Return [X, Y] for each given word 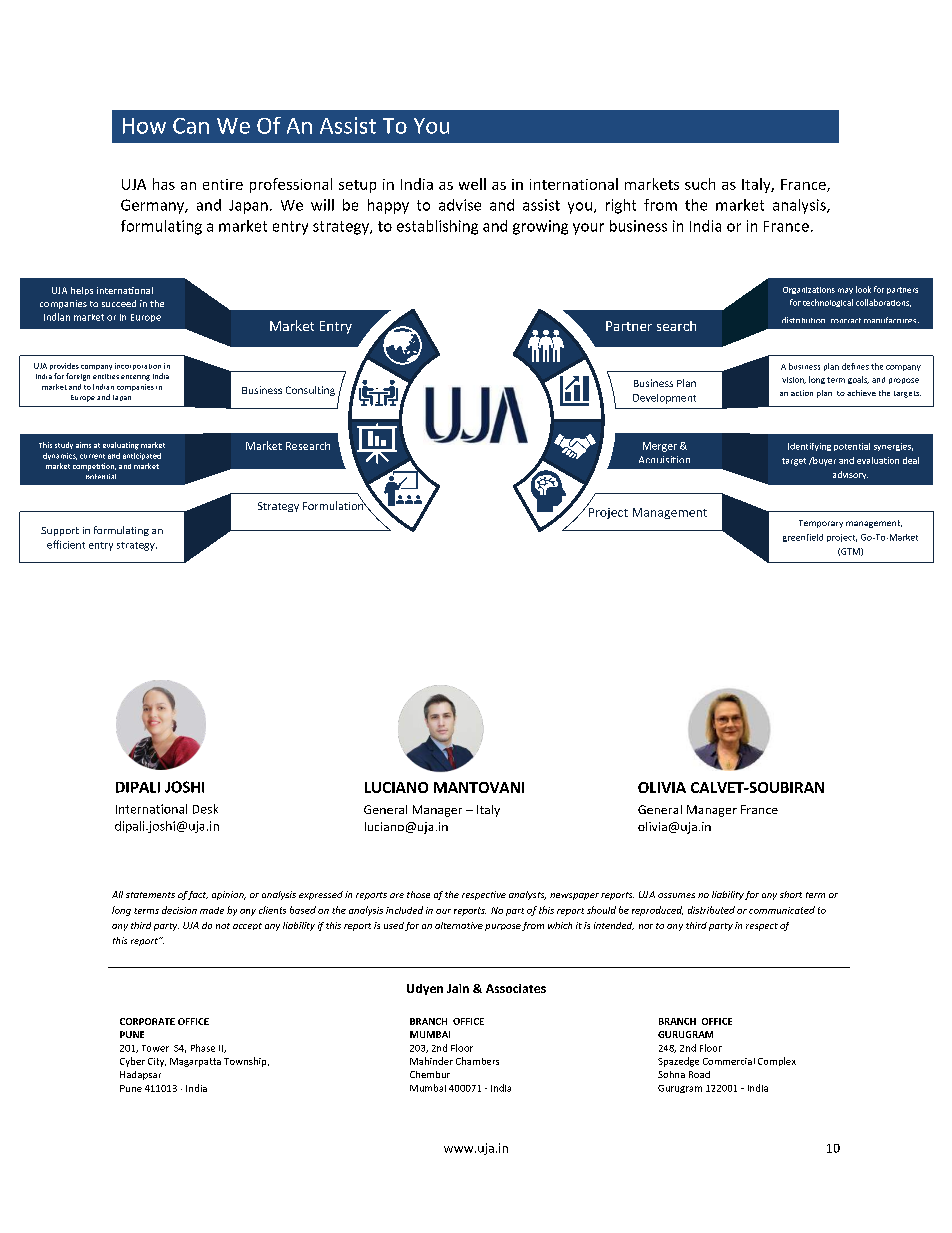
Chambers [477, 1061]
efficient [66, 544]
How [144, 126]
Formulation [334, 504]
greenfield [803, 538]
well [472, 184]
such [700, 184]
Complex [777, 1061]
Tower [155, 1048]
